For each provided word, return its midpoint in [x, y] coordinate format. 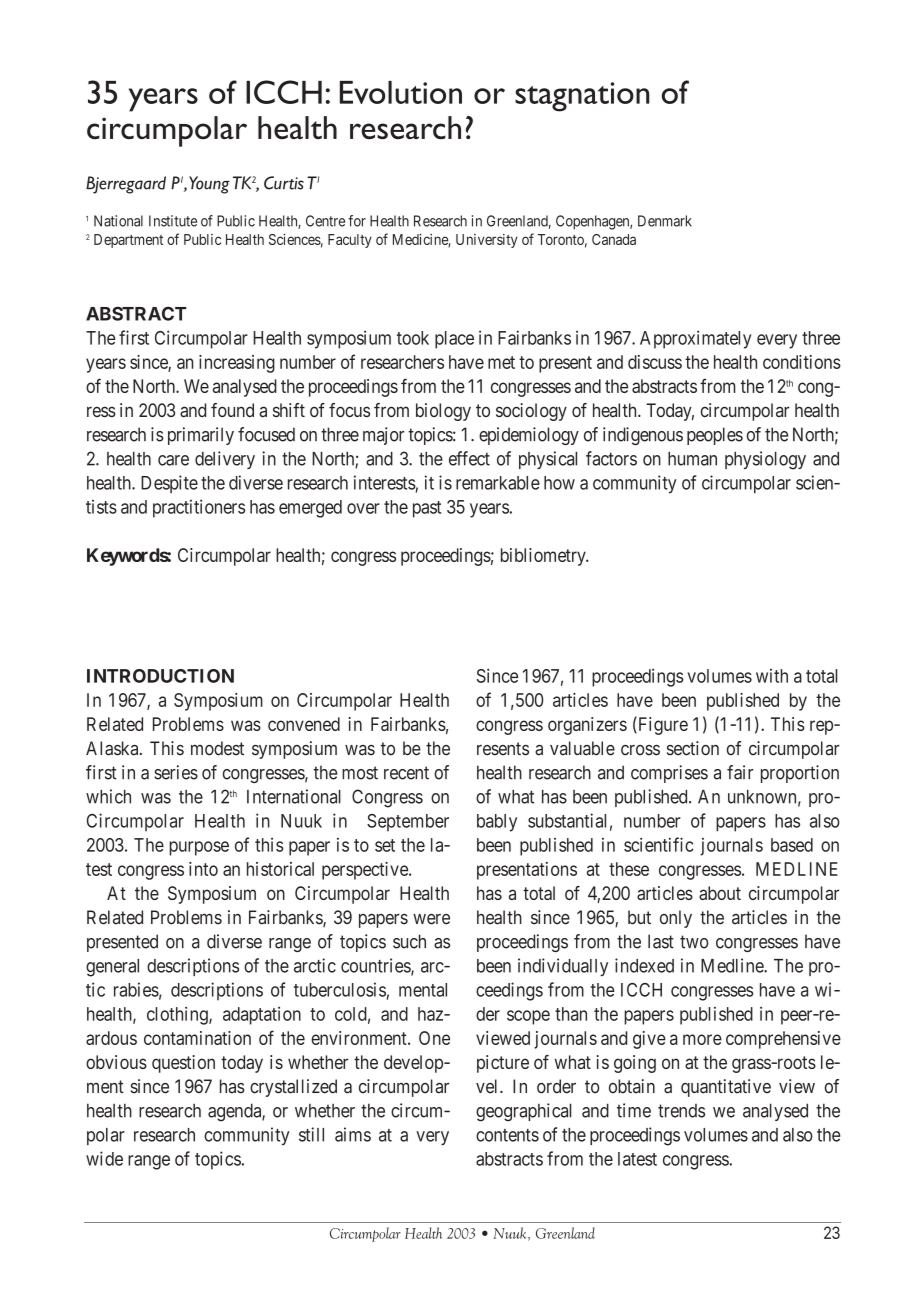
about [720, 893]
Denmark [665, 221]
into [203, 869]
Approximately [695, 339]
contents [507, 1135]
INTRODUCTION [160, 676]
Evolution [401, 92]
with [772, 676]
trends [681, 1111]
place [454, 340]
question [183, 1064]
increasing [237, 364]
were [431, 919]
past [427, 509]
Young [209, 185]
